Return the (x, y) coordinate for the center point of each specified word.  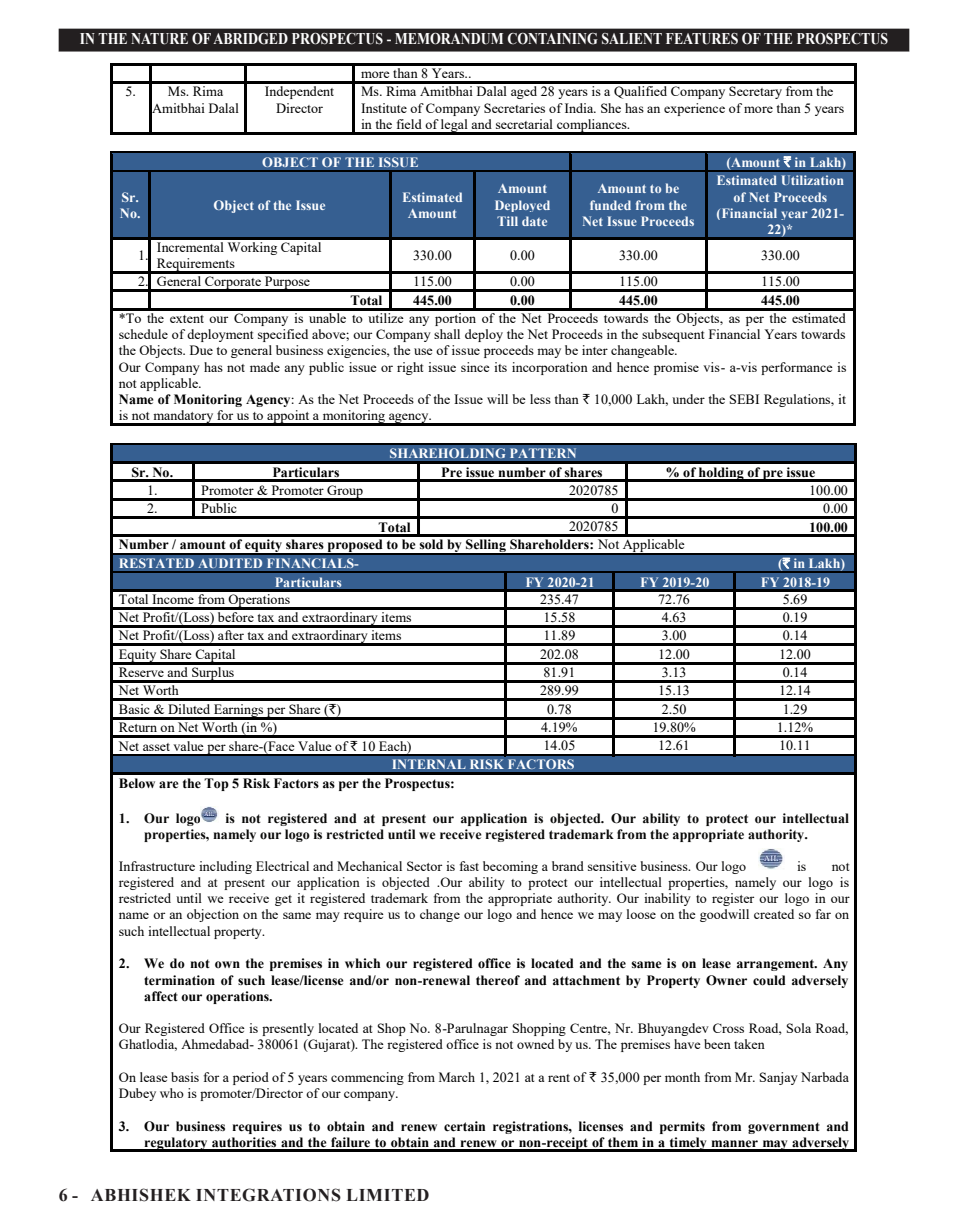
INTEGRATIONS (268, 1195)
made (265, 367)
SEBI (744, 399)
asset (156, 747)
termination (179, 980)
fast (469, 866)
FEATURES (702, 39)
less (540, 399)
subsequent (673, 335)
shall (447, 334)
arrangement (777, 965)
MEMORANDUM (449, 39)
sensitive (612, 866)
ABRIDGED (250, 39)
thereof (498, 980)
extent (187, 319)
